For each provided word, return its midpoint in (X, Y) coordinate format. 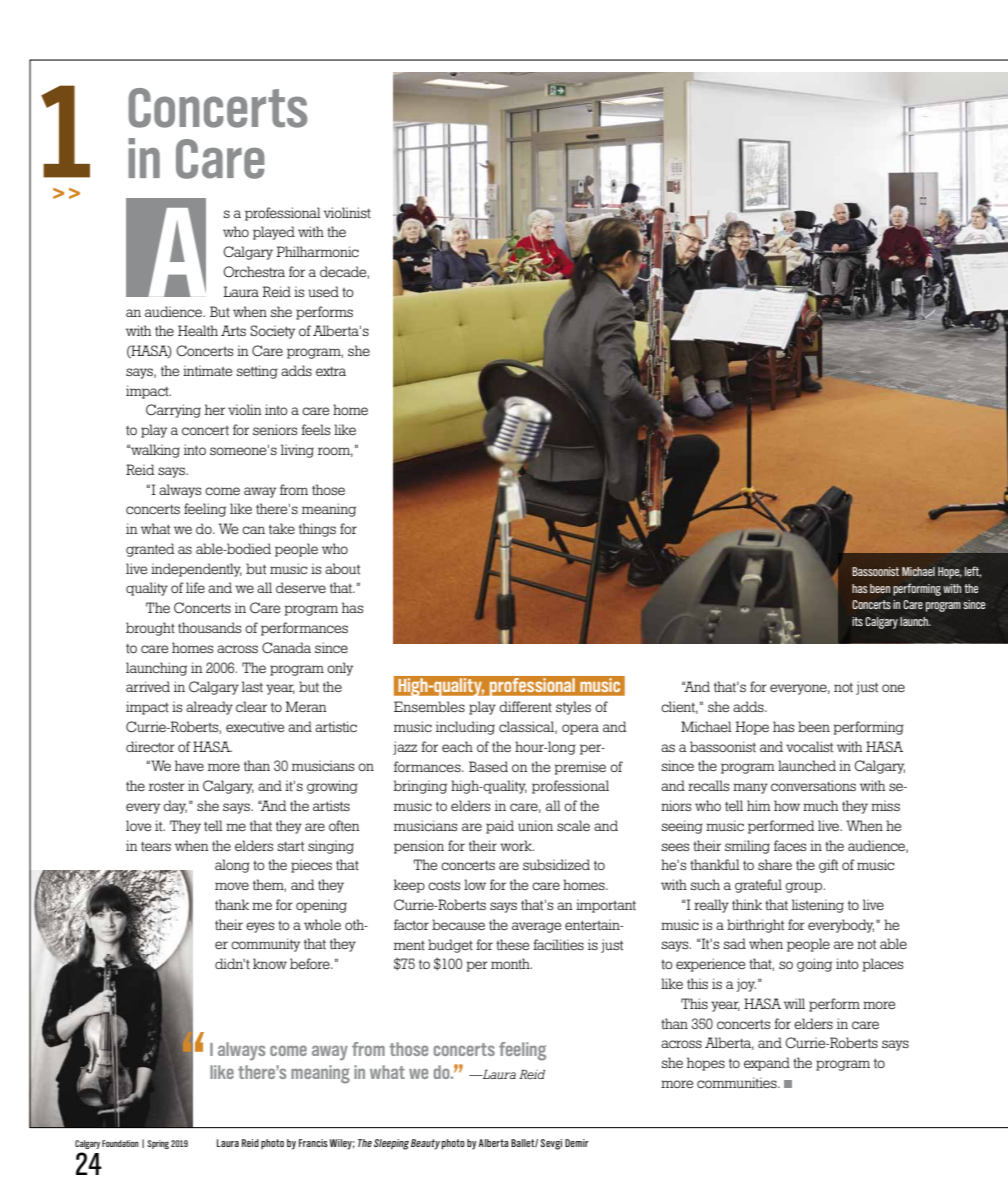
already (209, 708)
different (525, 706)
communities (738, 1082)
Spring (158, 1144)
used (323, 291)
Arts (233, 330)
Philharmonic (317, 251)
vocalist (809, 746)
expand (767, 1064)
